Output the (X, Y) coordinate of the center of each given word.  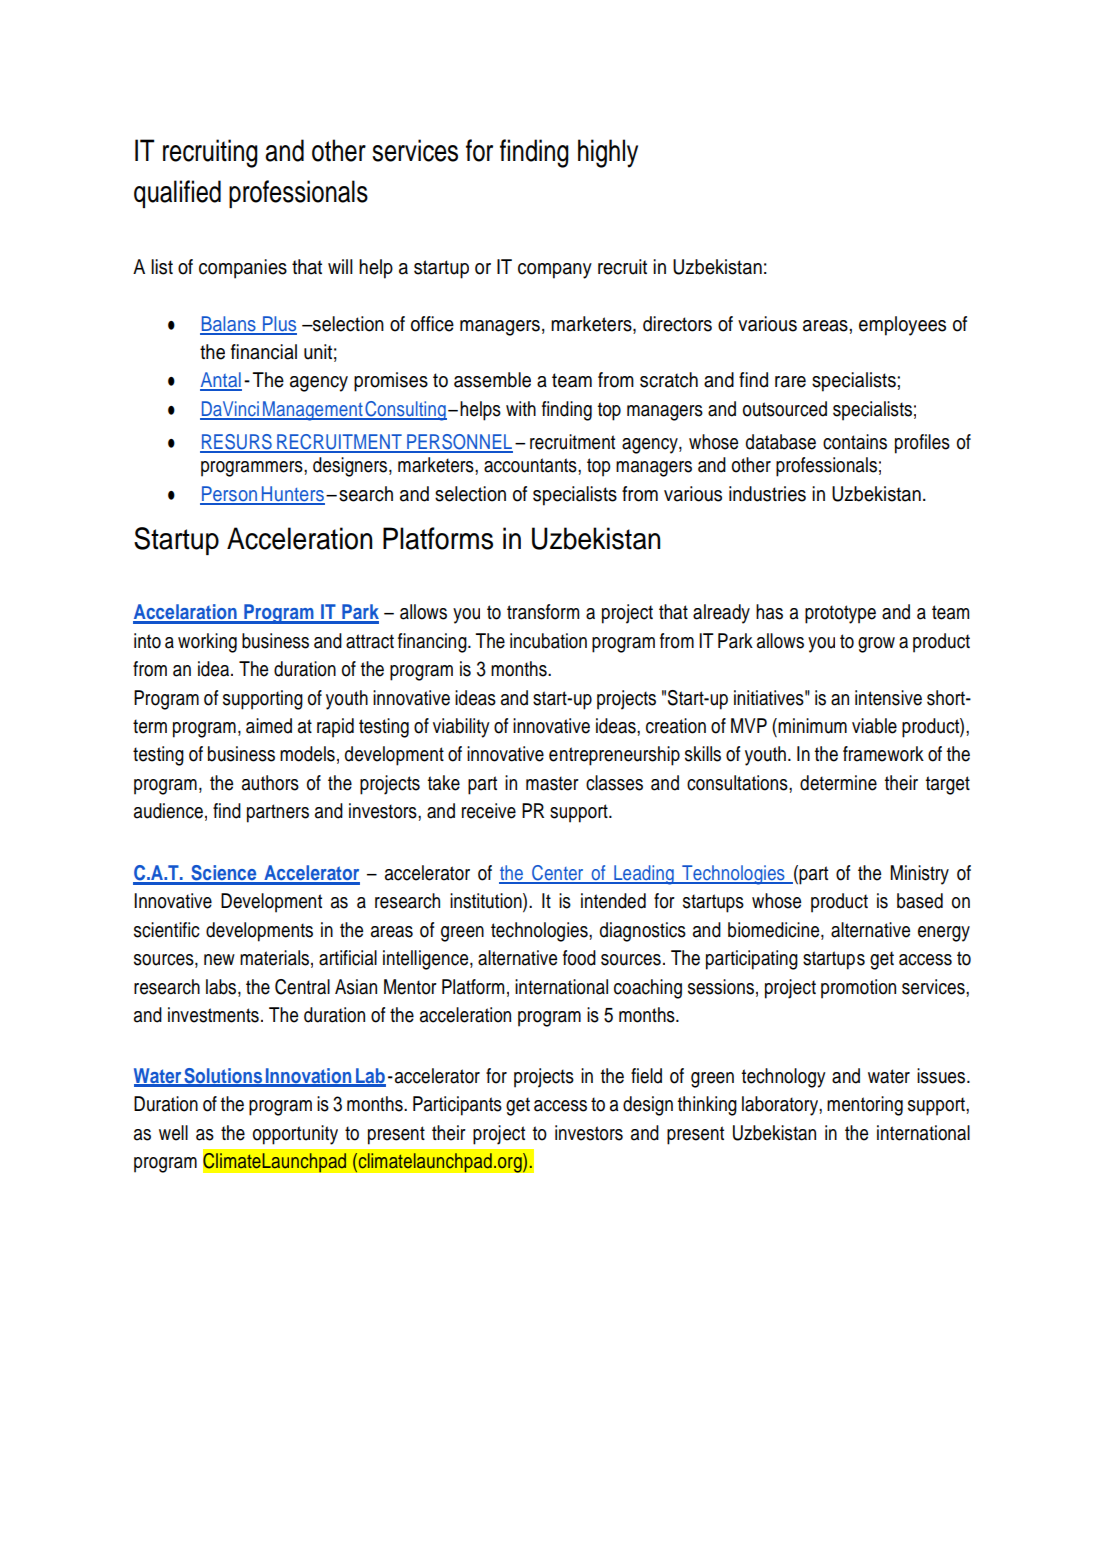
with (521, 408)
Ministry (919, 875)
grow (876, 645)
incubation (548, 641)
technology (783, 1078)
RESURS (237, 443)
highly (608, 153)
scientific (167, 930)
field (646, 1076)
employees (902, 326)
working (207, 643)
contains (855, 442)
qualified (177, 194)
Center (558, 874)
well (173, 1133)
